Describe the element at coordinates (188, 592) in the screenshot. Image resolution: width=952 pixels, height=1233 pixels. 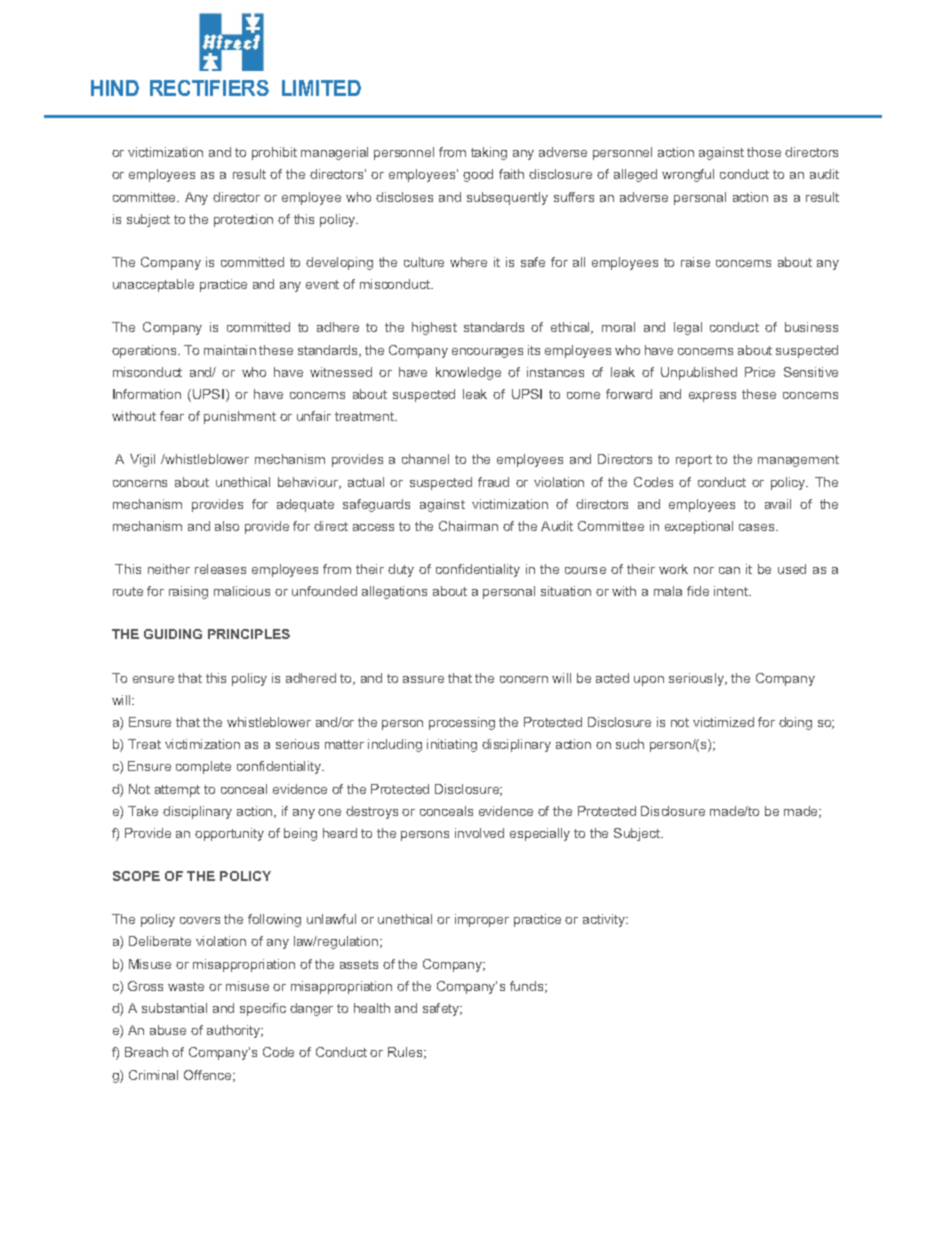
I see `raising` at that location.
